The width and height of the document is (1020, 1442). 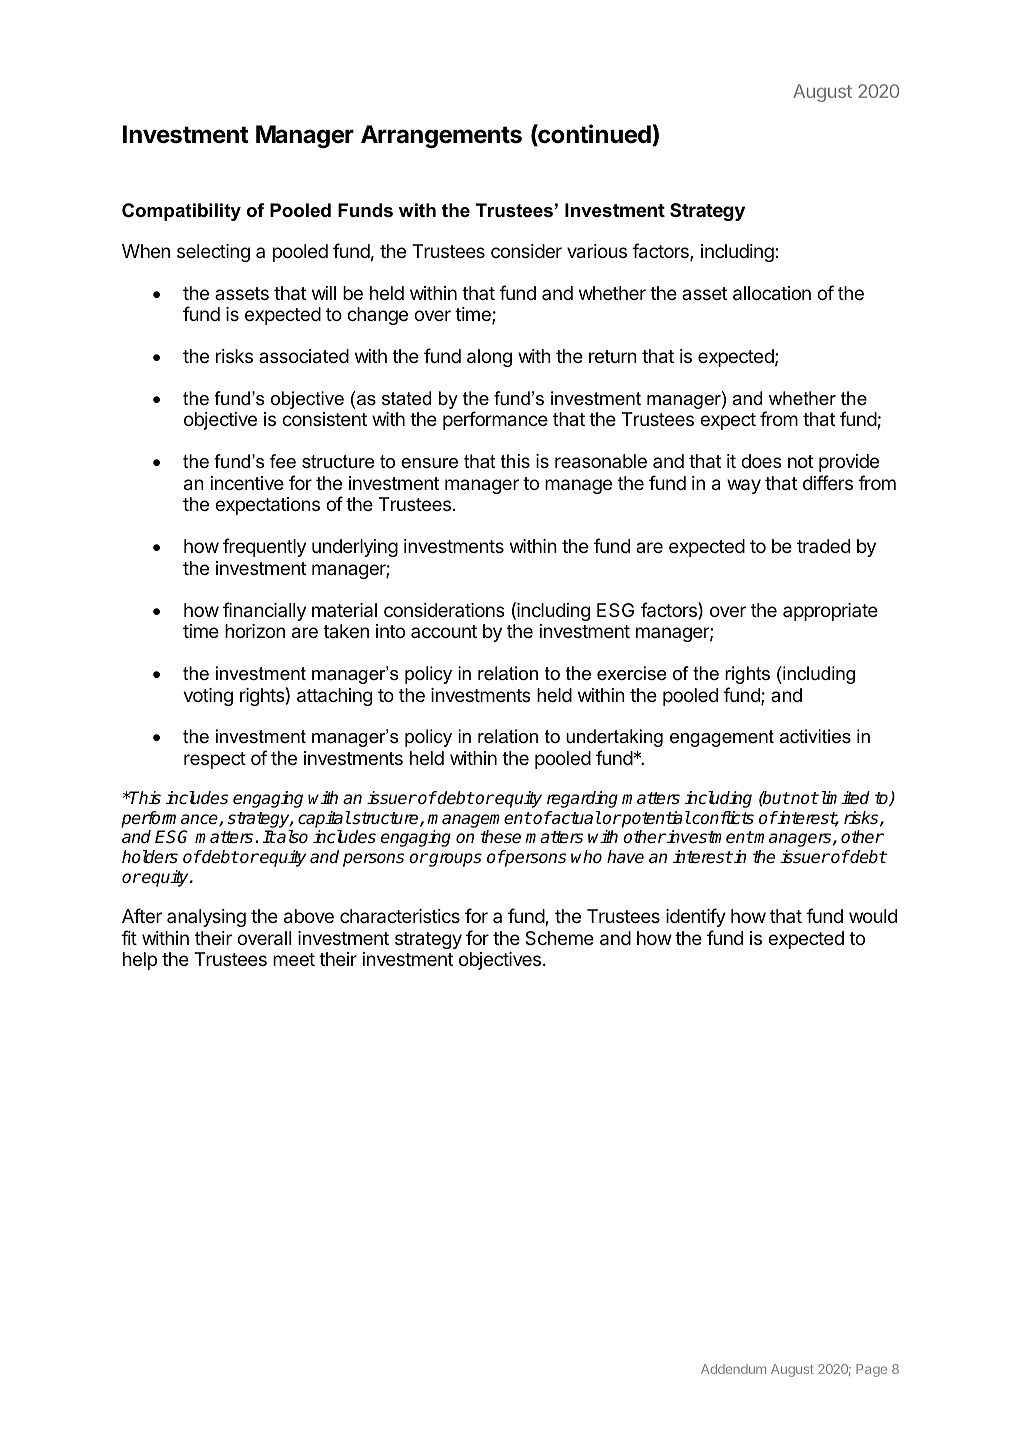 What do you see at coordinates (696, 917) in the document?
I see `identify` at bounding box center [696, 917].
